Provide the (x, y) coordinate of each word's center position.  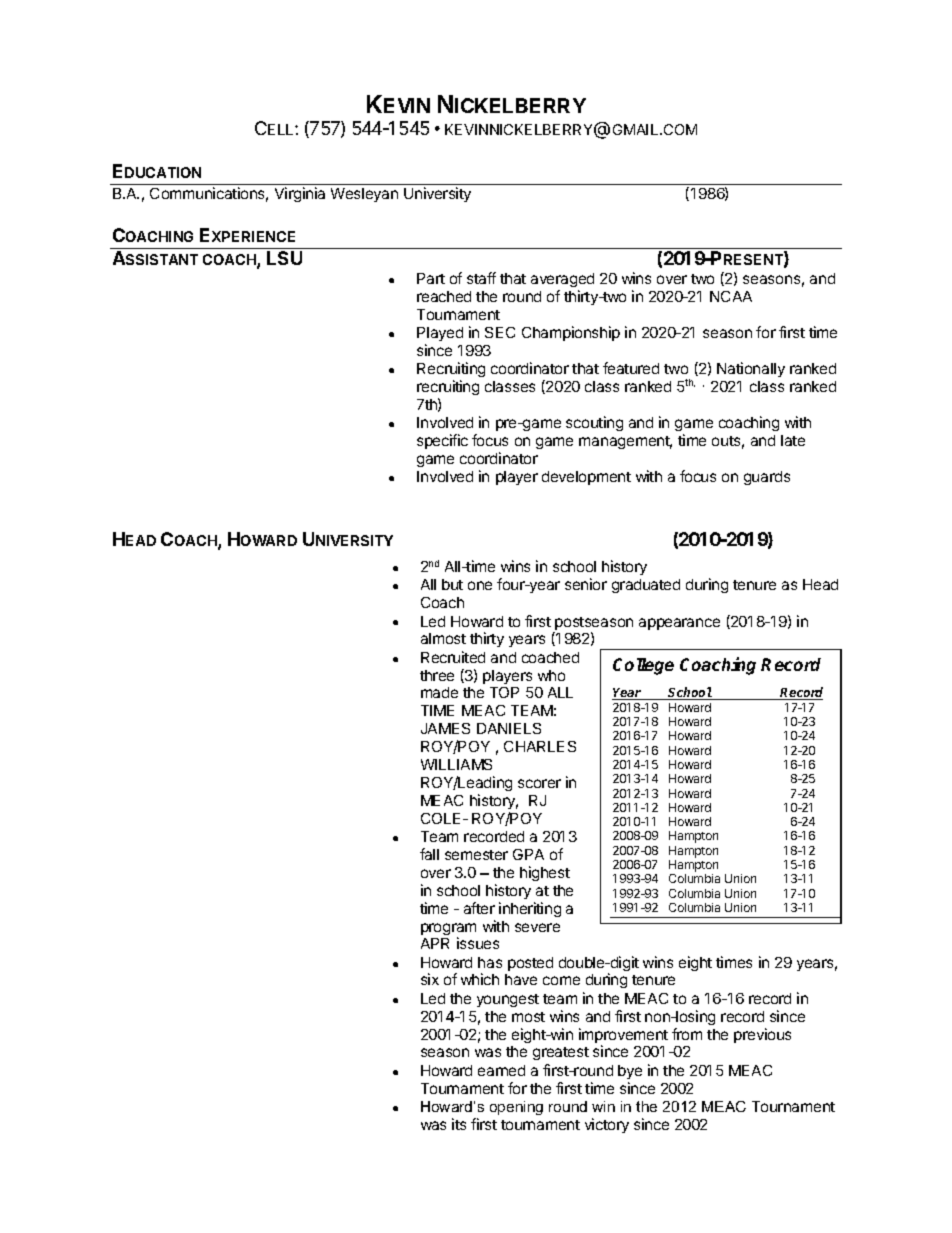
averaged (562, 280)
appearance (679, 624)
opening (516, 1108)
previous (762, 1035)
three (437, 675)
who (551, 675)
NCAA (731, 296)
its (459, 1124)
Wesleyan (364, 195)
